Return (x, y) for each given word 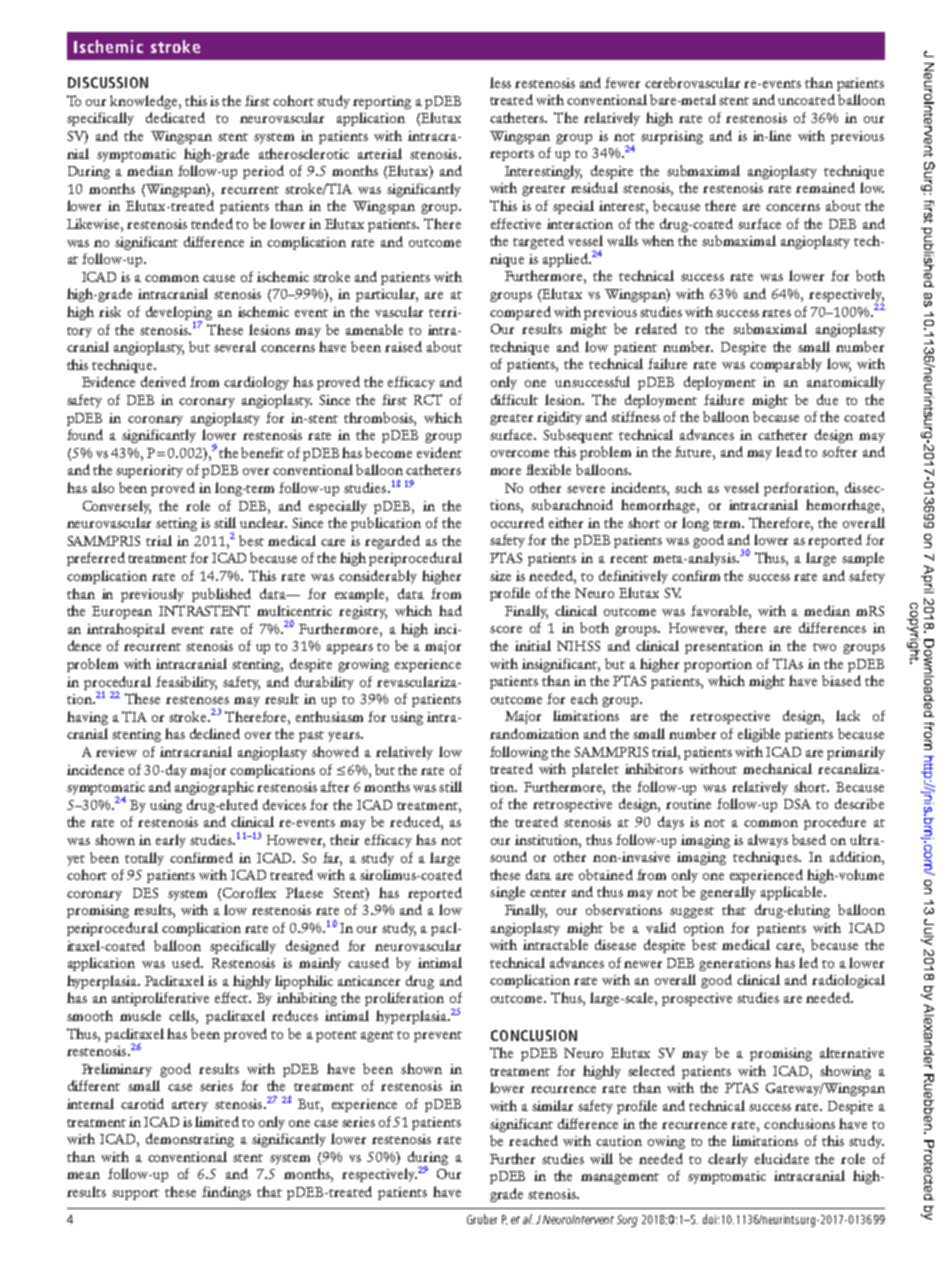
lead (789, 451)
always (768, 841)
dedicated (175, 117)
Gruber (482, 1219)
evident (439, 452)
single (507, 893)
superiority (149, 471)
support (135, 1194)
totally (144, 859)
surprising (672, 137)
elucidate (782, 1158)
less (500, 82)
